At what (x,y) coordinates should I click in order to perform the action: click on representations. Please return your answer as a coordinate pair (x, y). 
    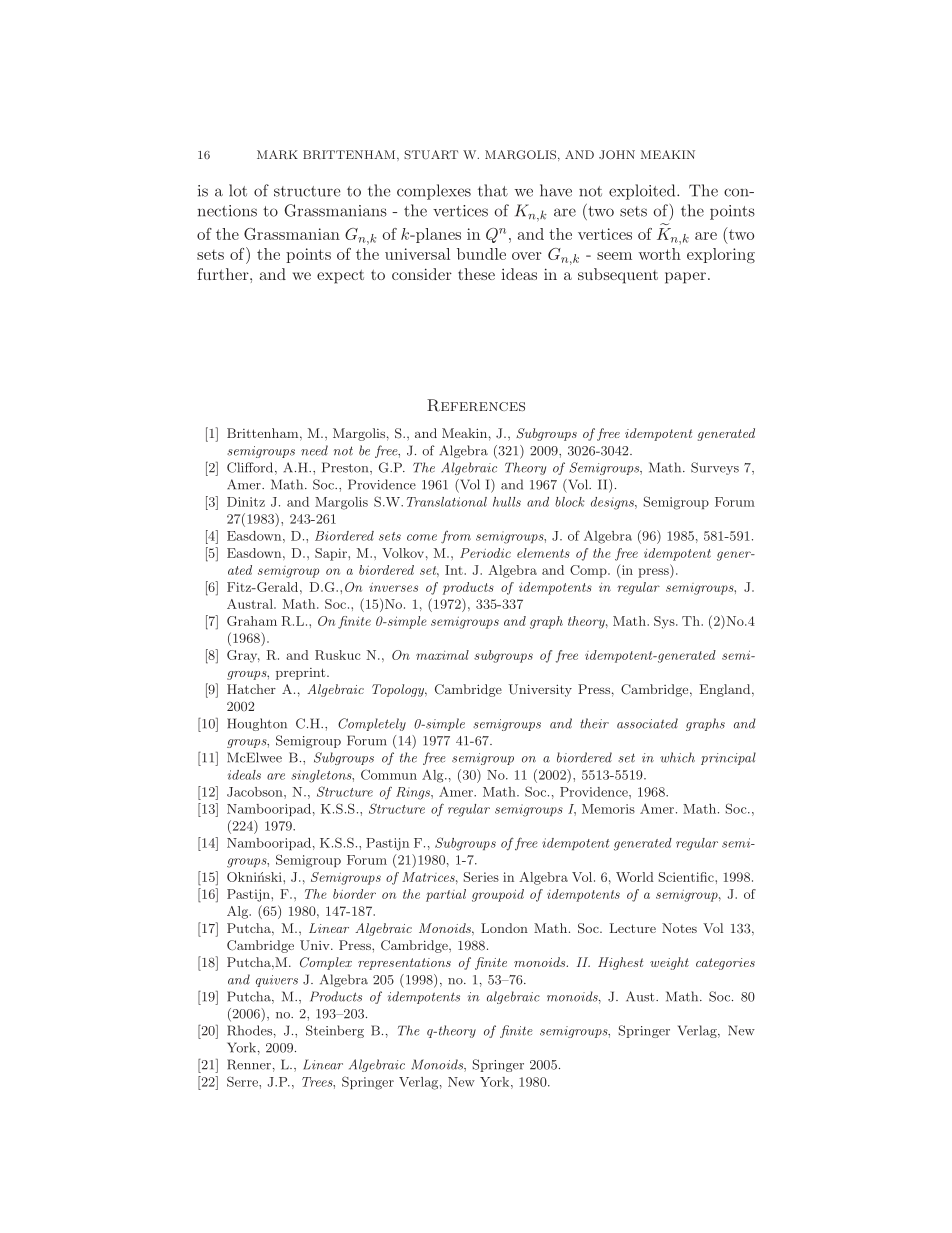
    Looking at the image, I should click on (404, 964).
